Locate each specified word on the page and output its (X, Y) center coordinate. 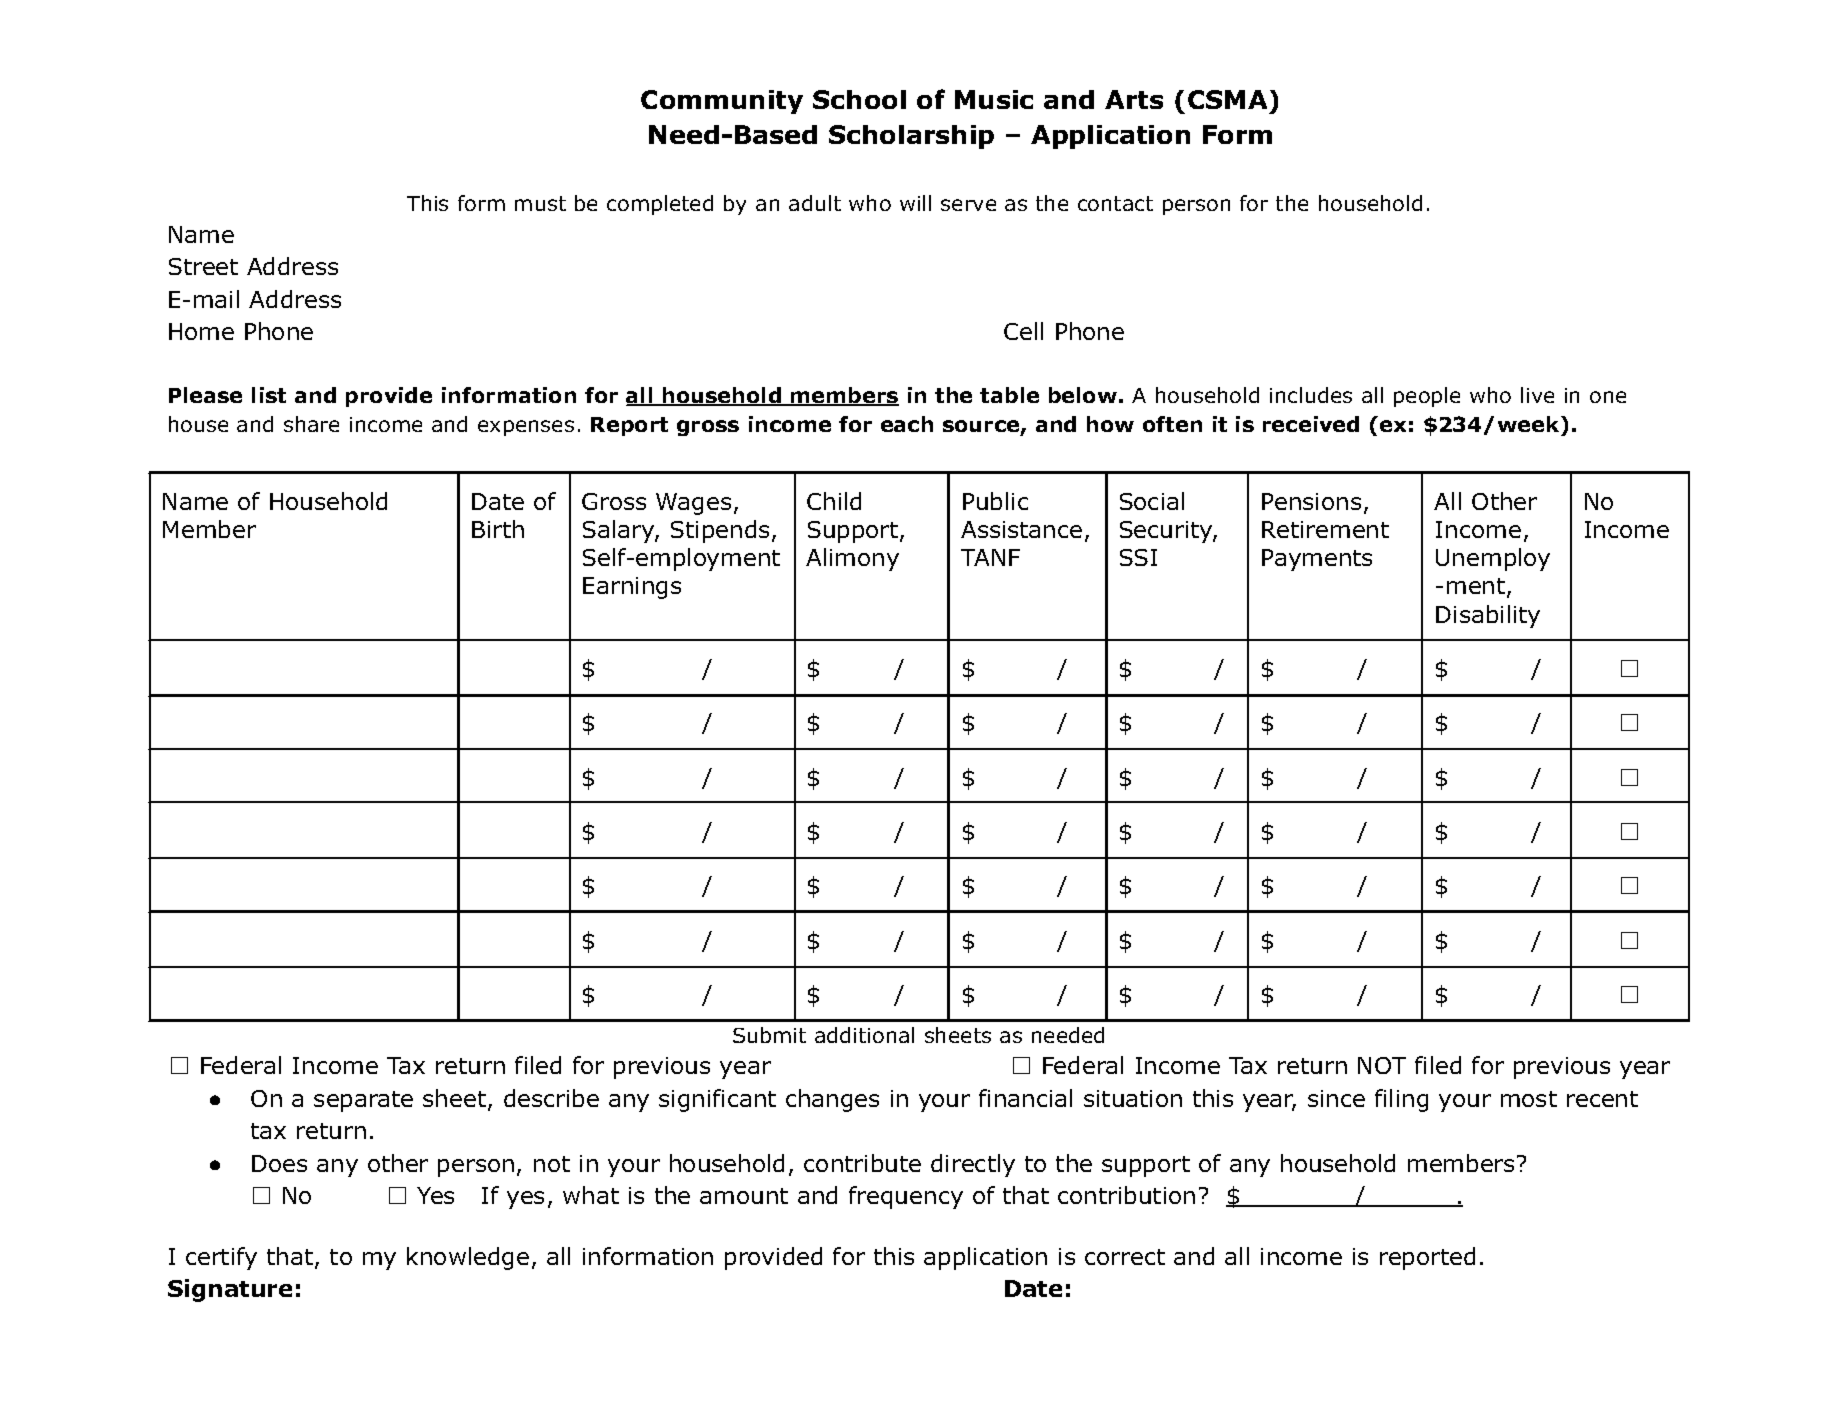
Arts (1134, 99)
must (540, 203)
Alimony (852, 559)
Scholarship (911, 137)
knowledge (468, 1258)
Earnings (632, 588)
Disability (1488, 616)
